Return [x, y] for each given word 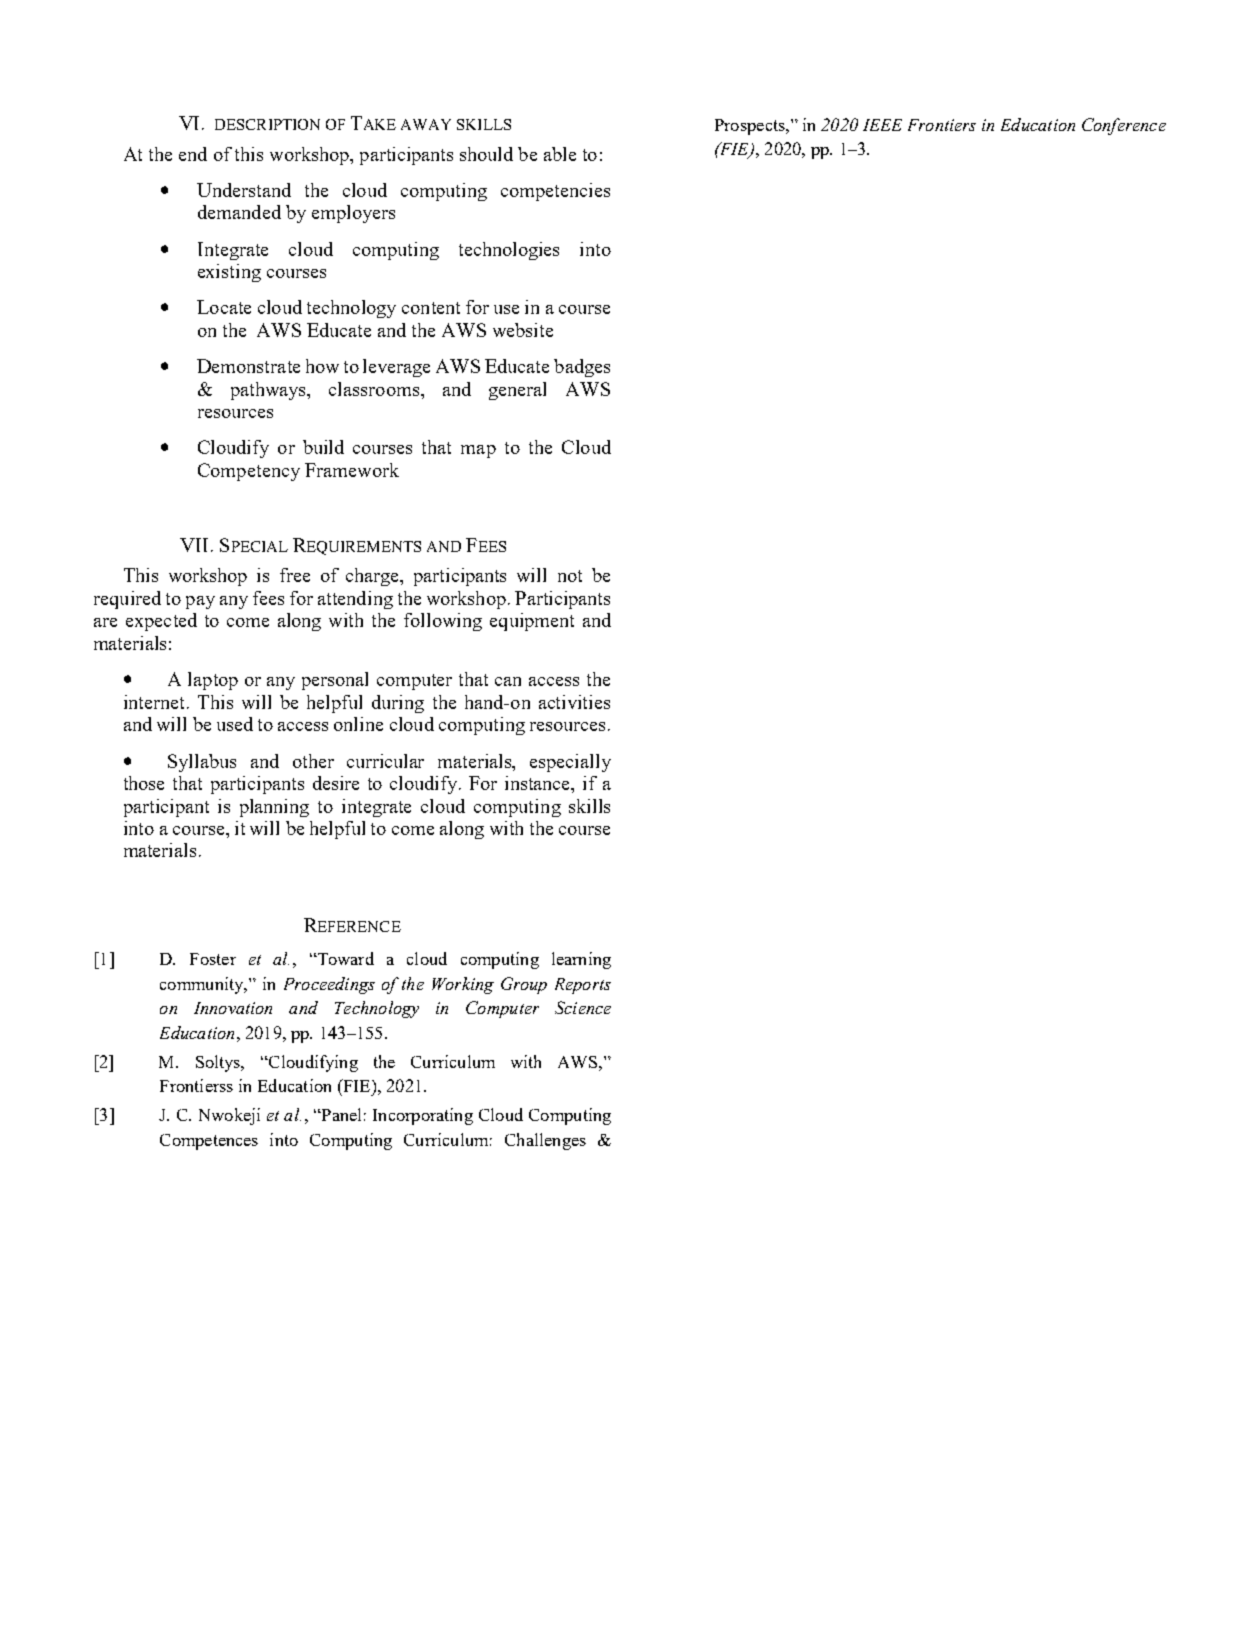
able [560, 154]
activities [574, 702]
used [235, 724]
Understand [244, 190]
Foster [213, 959]
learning [581, 960]
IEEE [882, 125]
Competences [209, 1142]
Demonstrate [248, 366]
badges [582, 368]
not [570, 576]
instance [539, 784]
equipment [532, 622]
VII [194, 545]
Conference [1124, 126]
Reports [583, 986]
